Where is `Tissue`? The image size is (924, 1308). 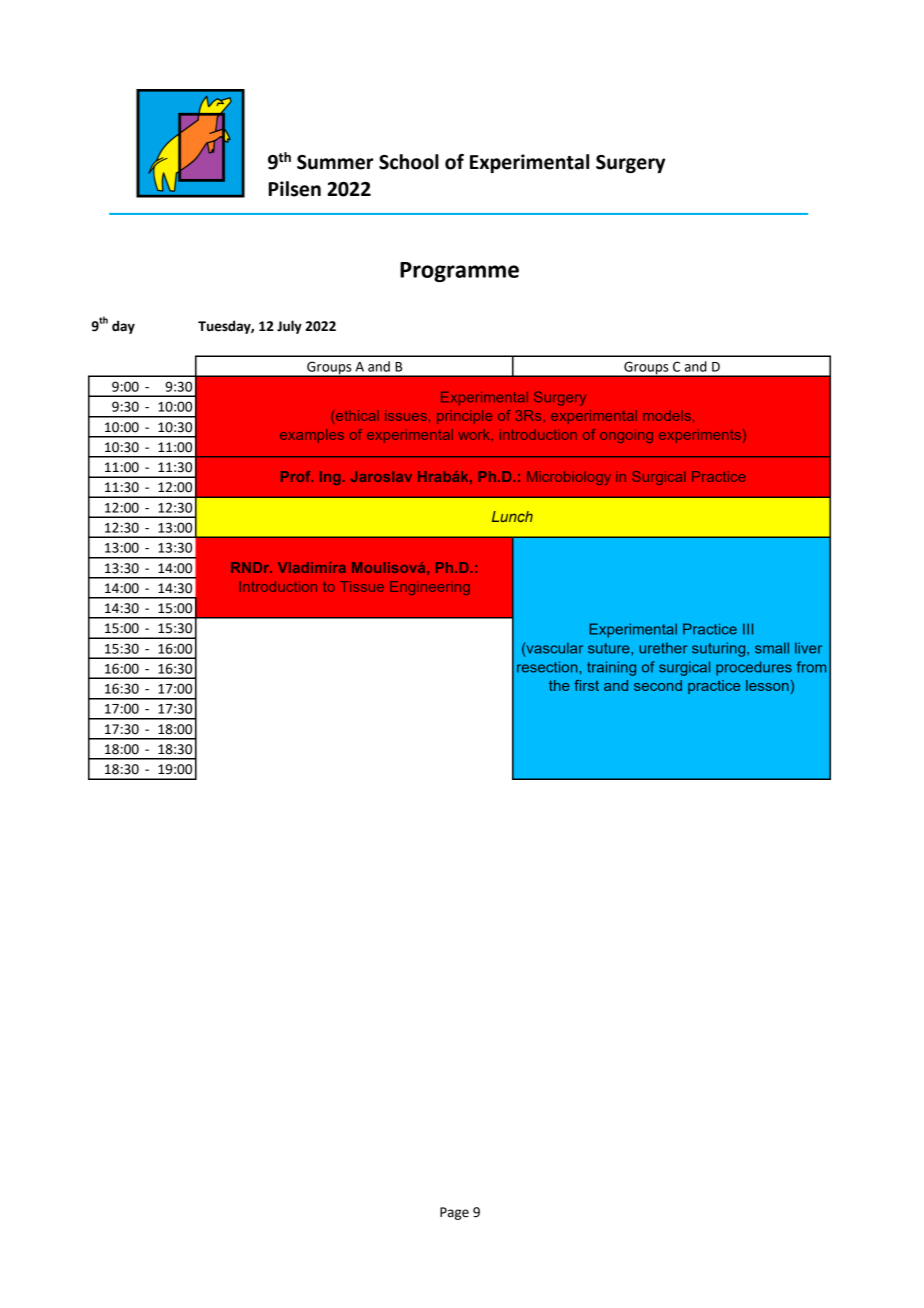 Tissue is located at coordinates (362, 586).
